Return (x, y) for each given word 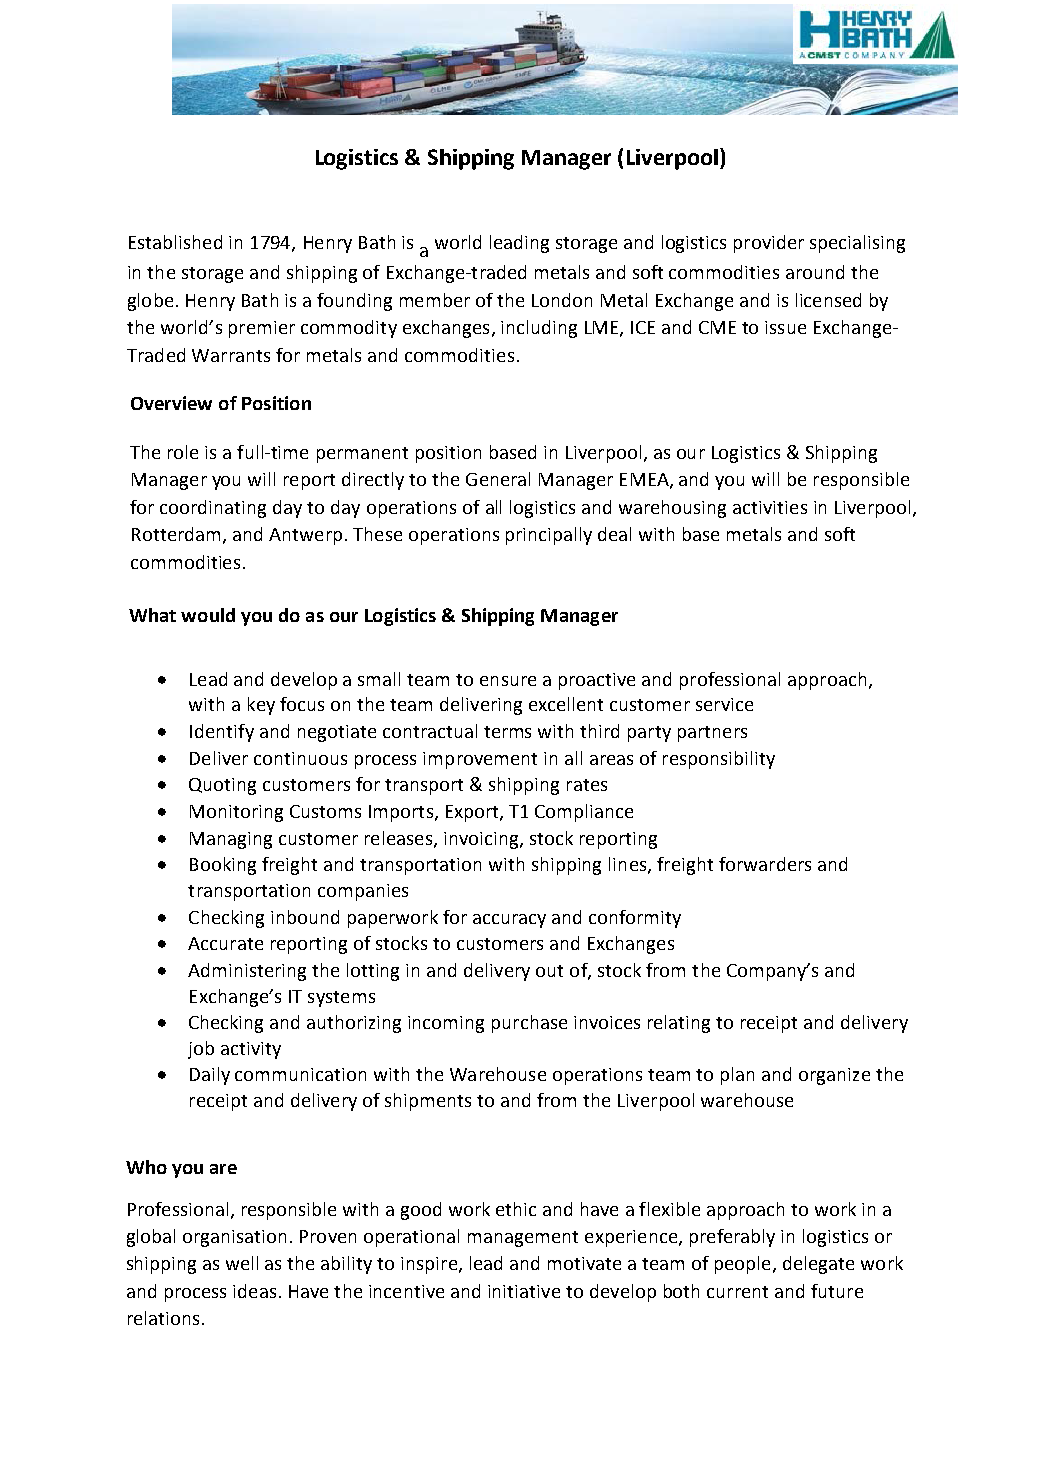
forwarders (765, 864)
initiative (524, 1291)
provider (769, 244)
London (562, 300)
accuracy (509, 921)
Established (175, 242)
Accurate (225, 943)
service (724, 704)
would (208, 615)
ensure (508, 681)
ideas (254, 1291)
